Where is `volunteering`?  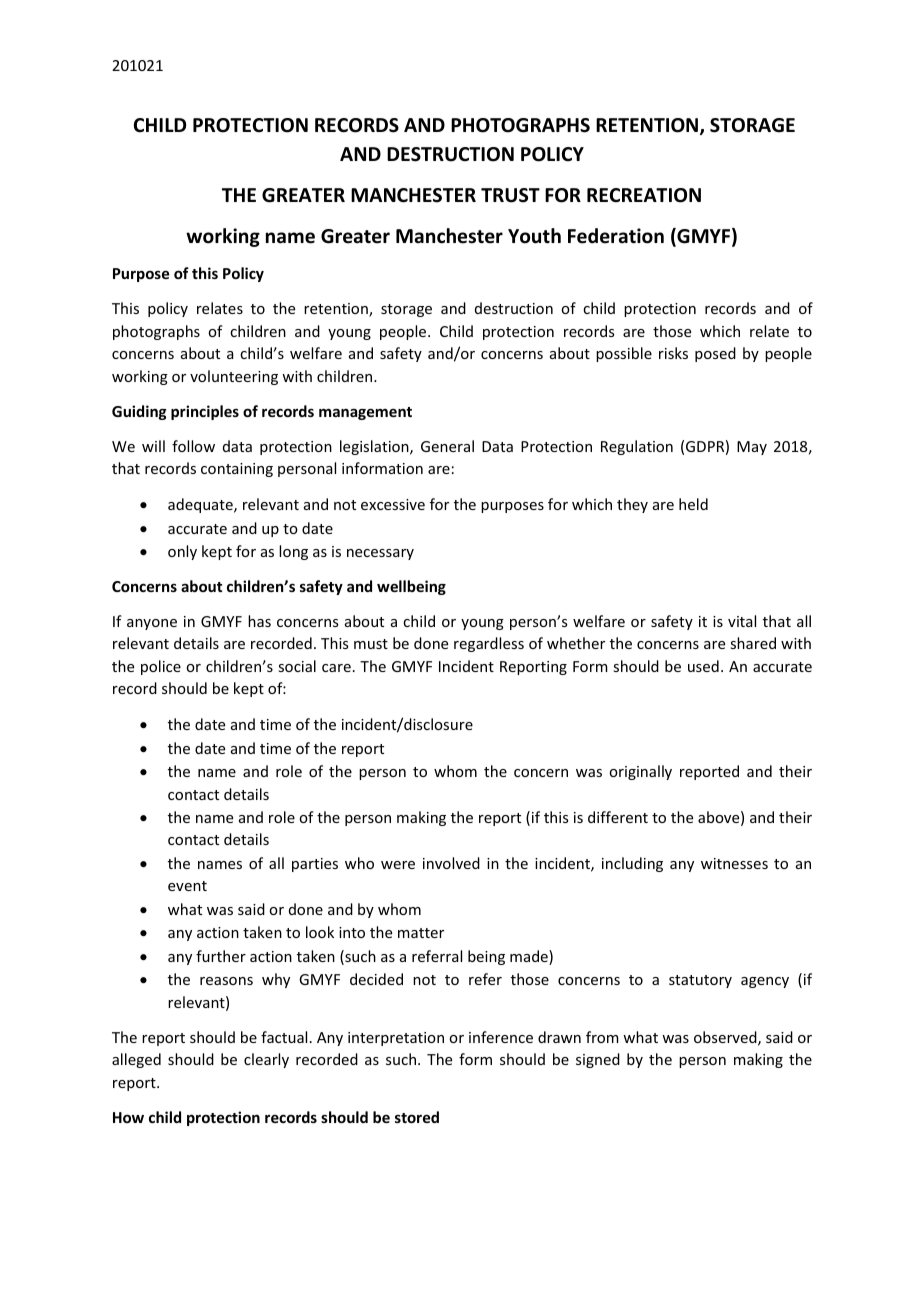
volunteering is located at coordinates (234, 377).
